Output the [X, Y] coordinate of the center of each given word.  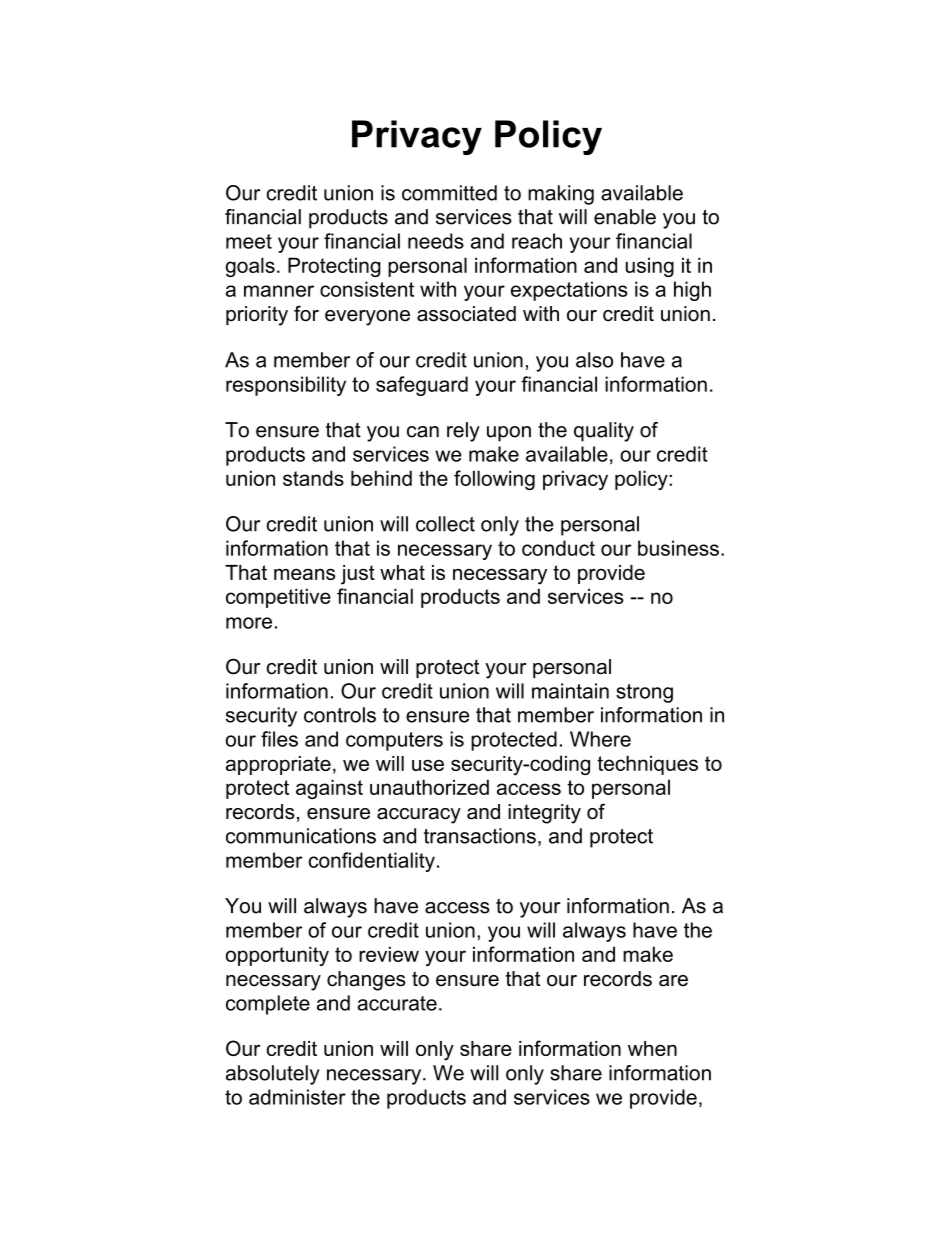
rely [463, 432]
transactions [480, 836]
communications [301, 836]
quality [604, 432]
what [402, 572]
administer [297, 1097]
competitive [278, 598]
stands [313, 478]
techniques [647, 765]
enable [625, 217]
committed [449, 193]
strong [644, 693]
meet [249, 241]
